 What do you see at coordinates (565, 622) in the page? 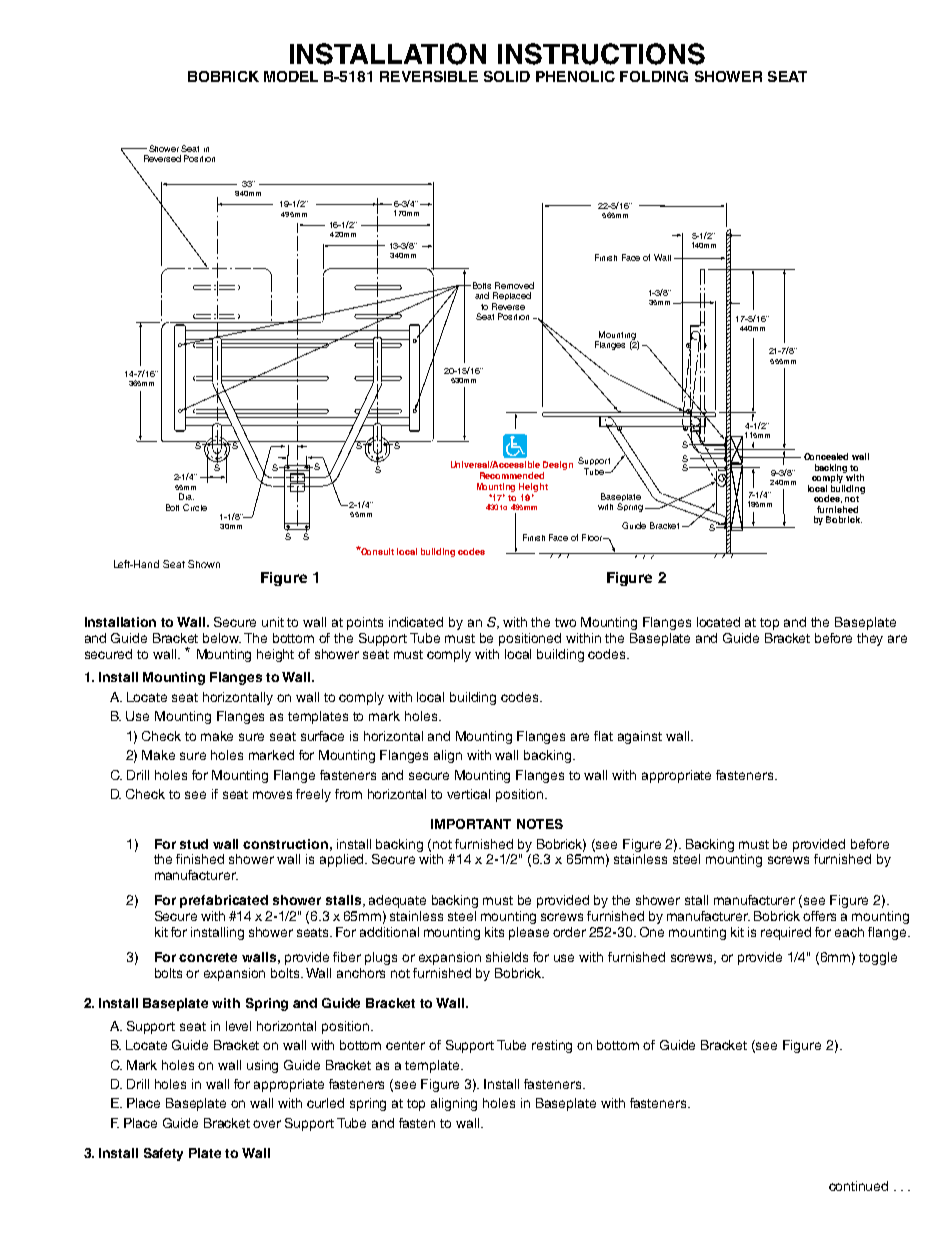
I see `two` at bounding box center [565, 622].
